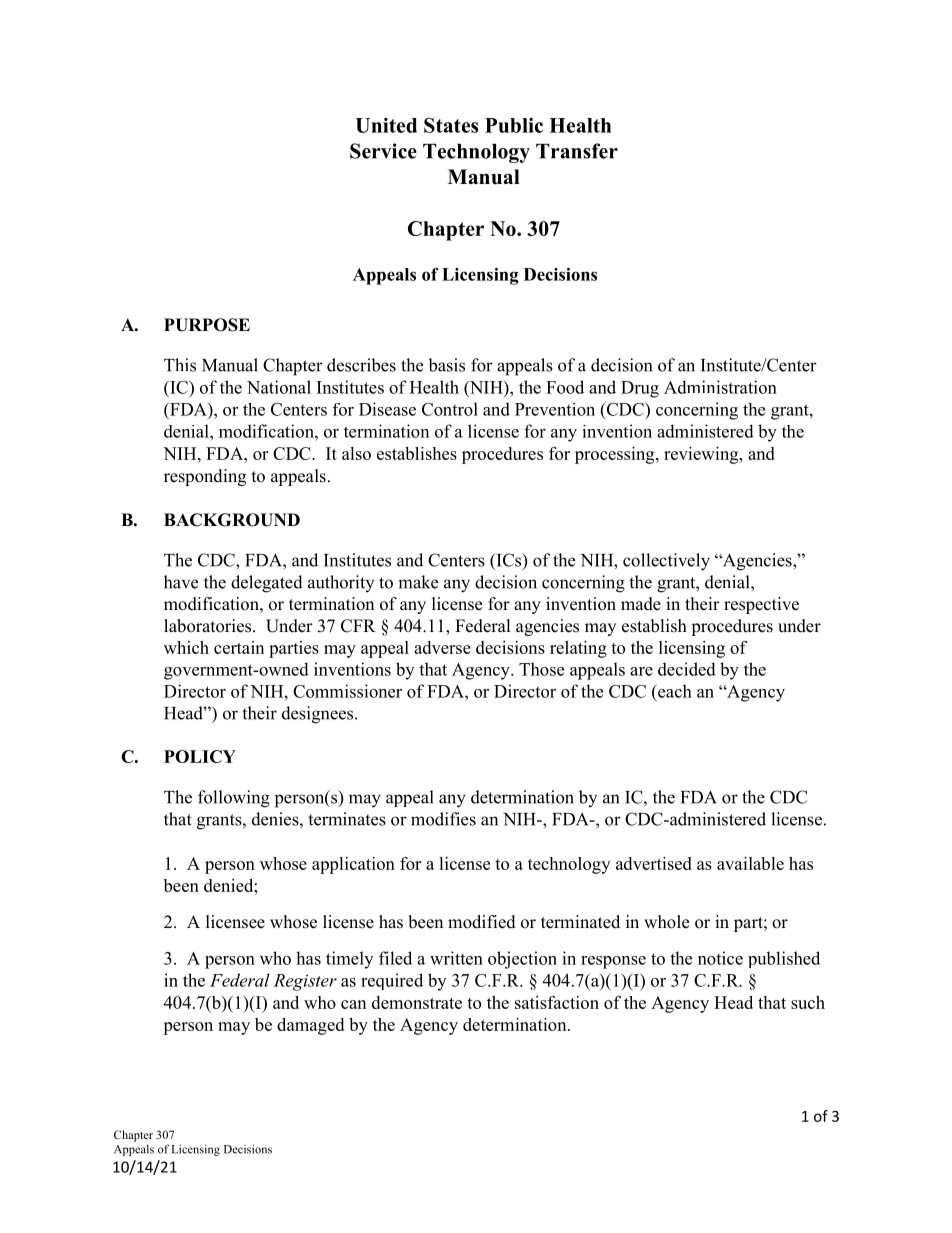 The width and height of the screenshot is (952, 1233). What do you see at coordinates (720, 958) in the screenshot?
I see `notice` at bounding box center [720, 958].
